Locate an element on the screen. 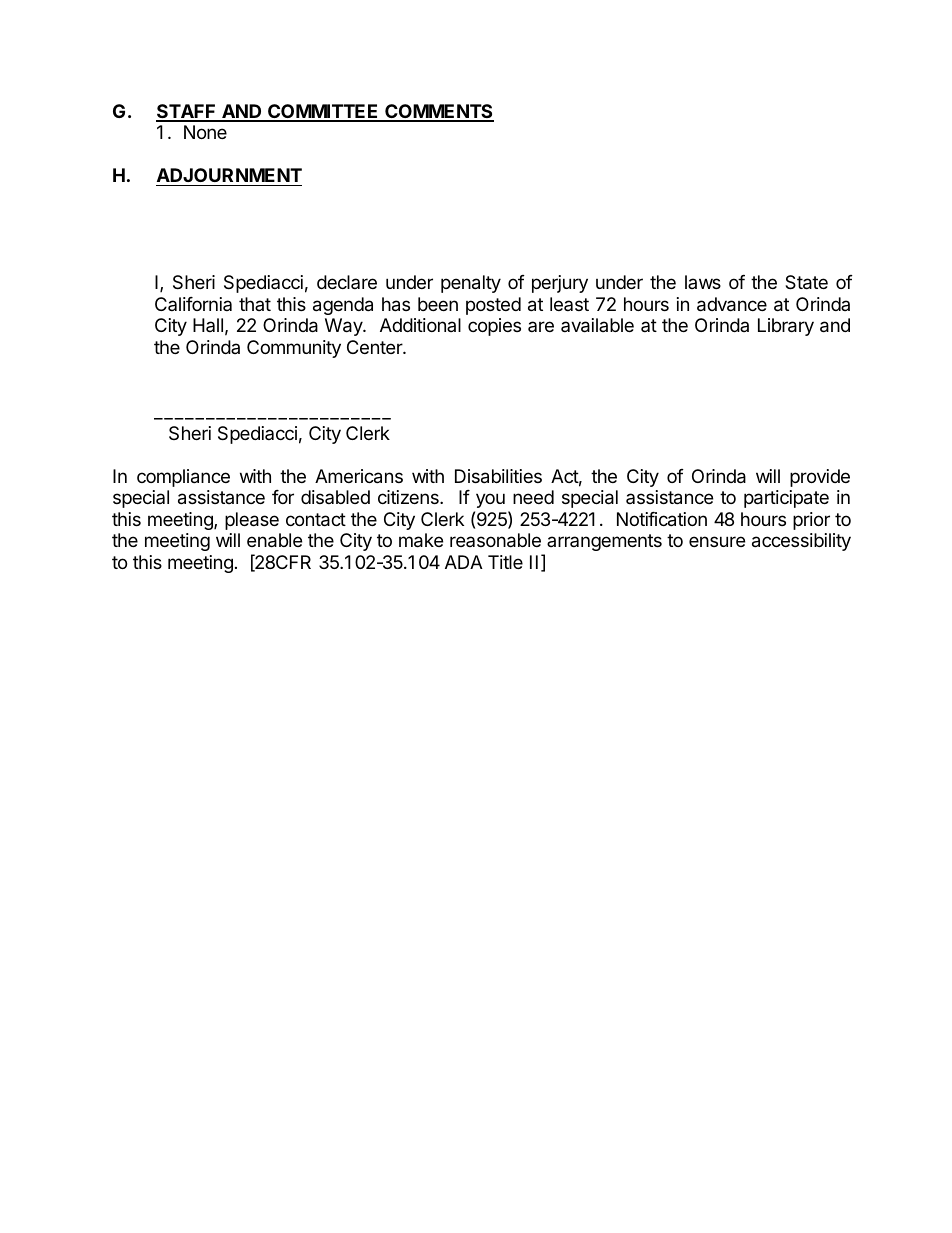 The width and height of the screenshot is (952, 1233). Community is located at coordinates (294, 349).
